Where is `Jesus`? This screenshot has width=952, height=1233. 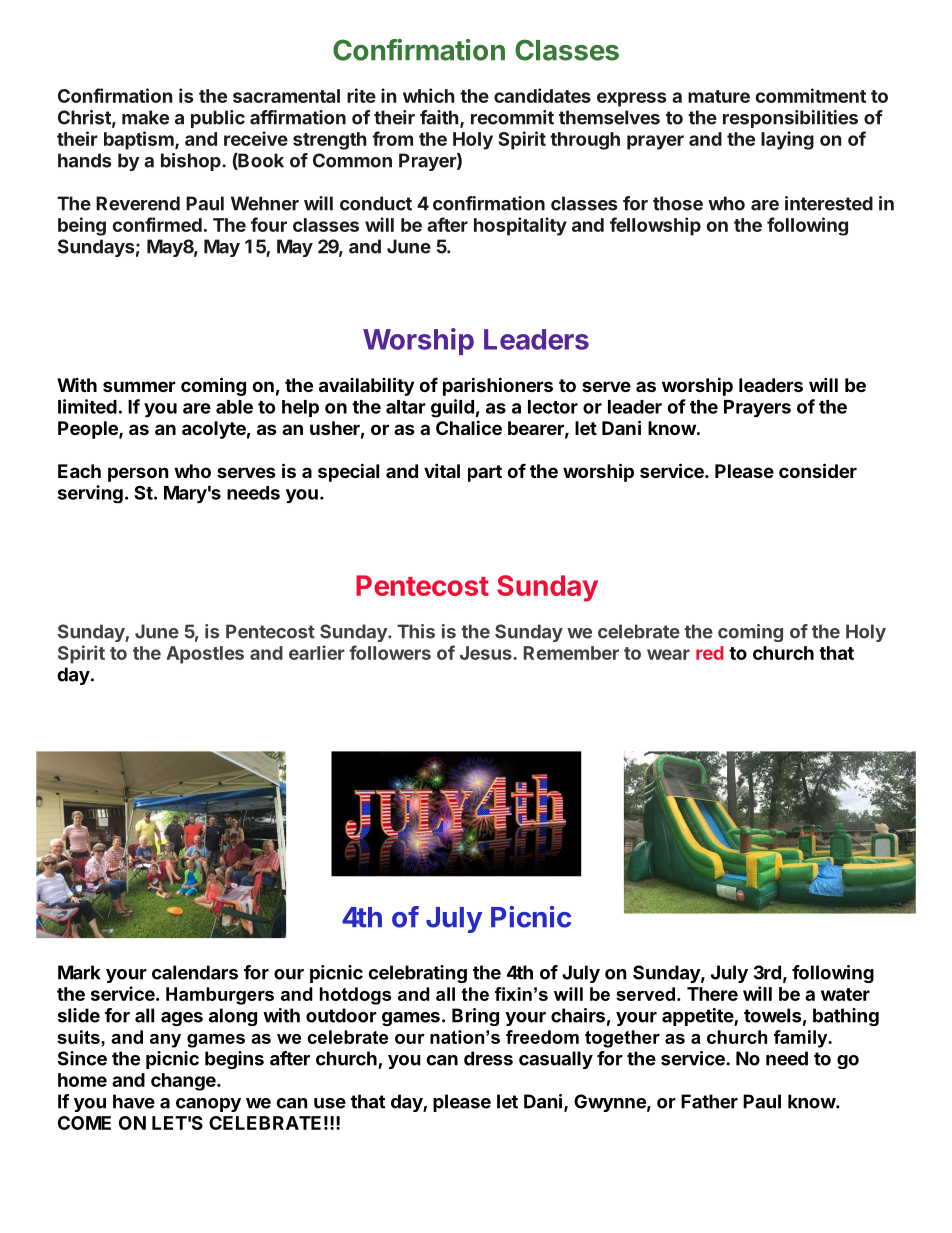
Jesus is located at coordinates (487, 653).
